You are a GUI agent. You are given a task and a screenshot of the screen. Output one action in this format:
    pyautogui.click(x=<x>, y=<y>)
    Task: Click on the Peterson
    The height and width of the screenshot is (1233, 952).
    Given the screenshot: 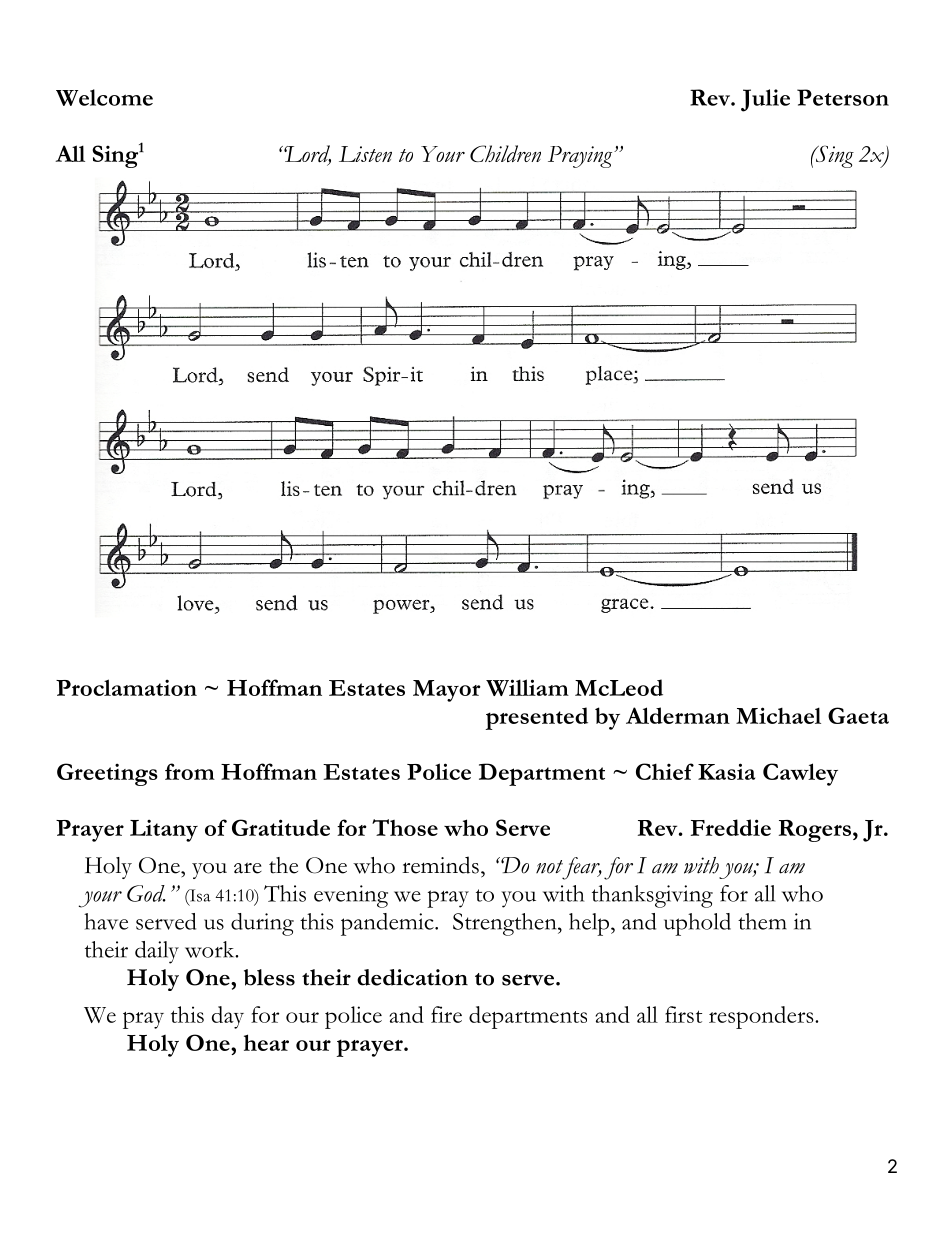 What is the action you would take?
    pyautogui.click(x=843, y=97)
